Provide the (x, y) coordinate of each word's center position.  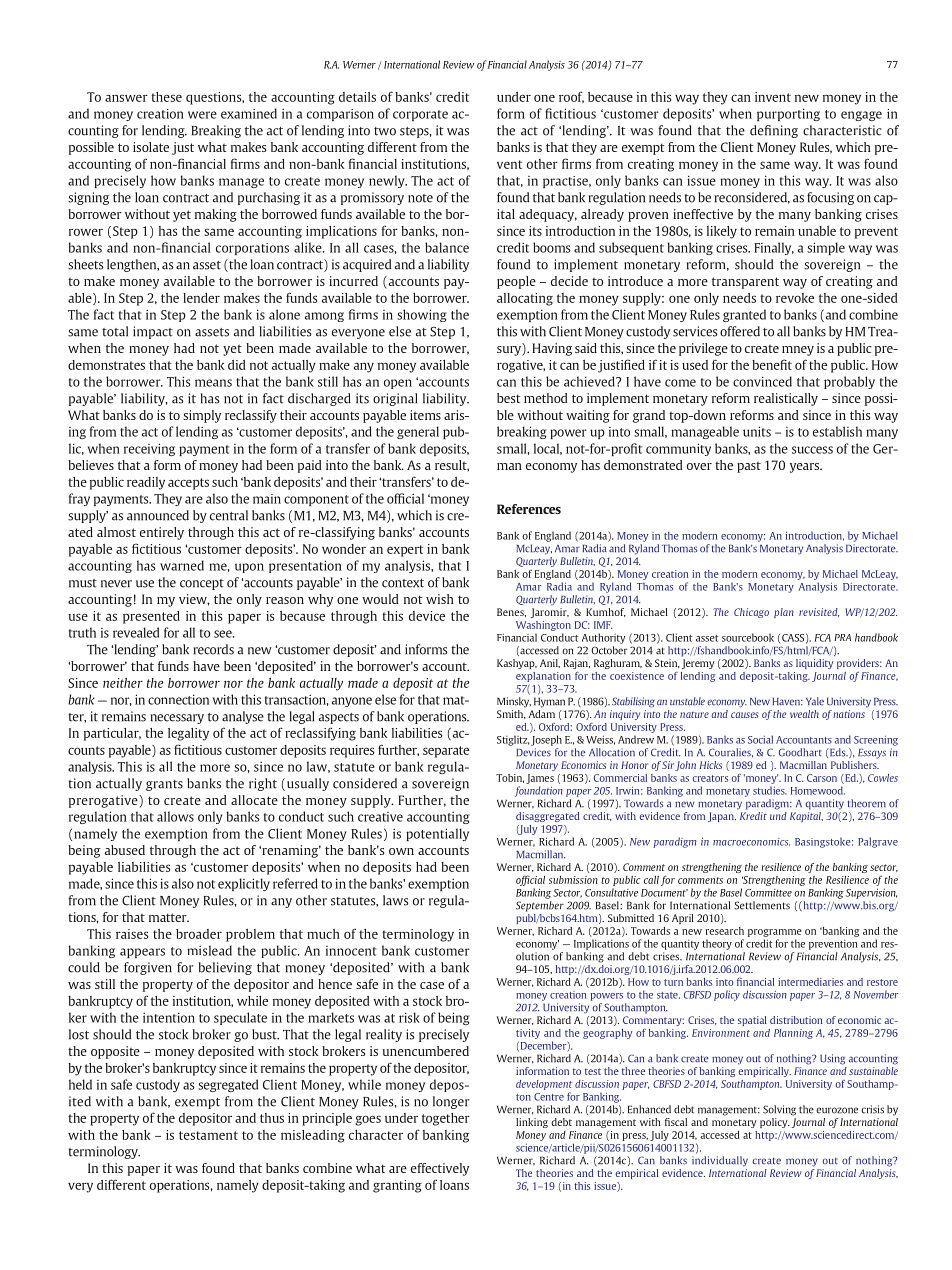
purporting (788, 114)
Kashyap (517, 664)
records (214, 649)
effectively (440, 1169)
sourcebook (748, 637)
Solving (779, 1110)
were (202, 115)
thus (272, 1118)
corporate (420, 115)
